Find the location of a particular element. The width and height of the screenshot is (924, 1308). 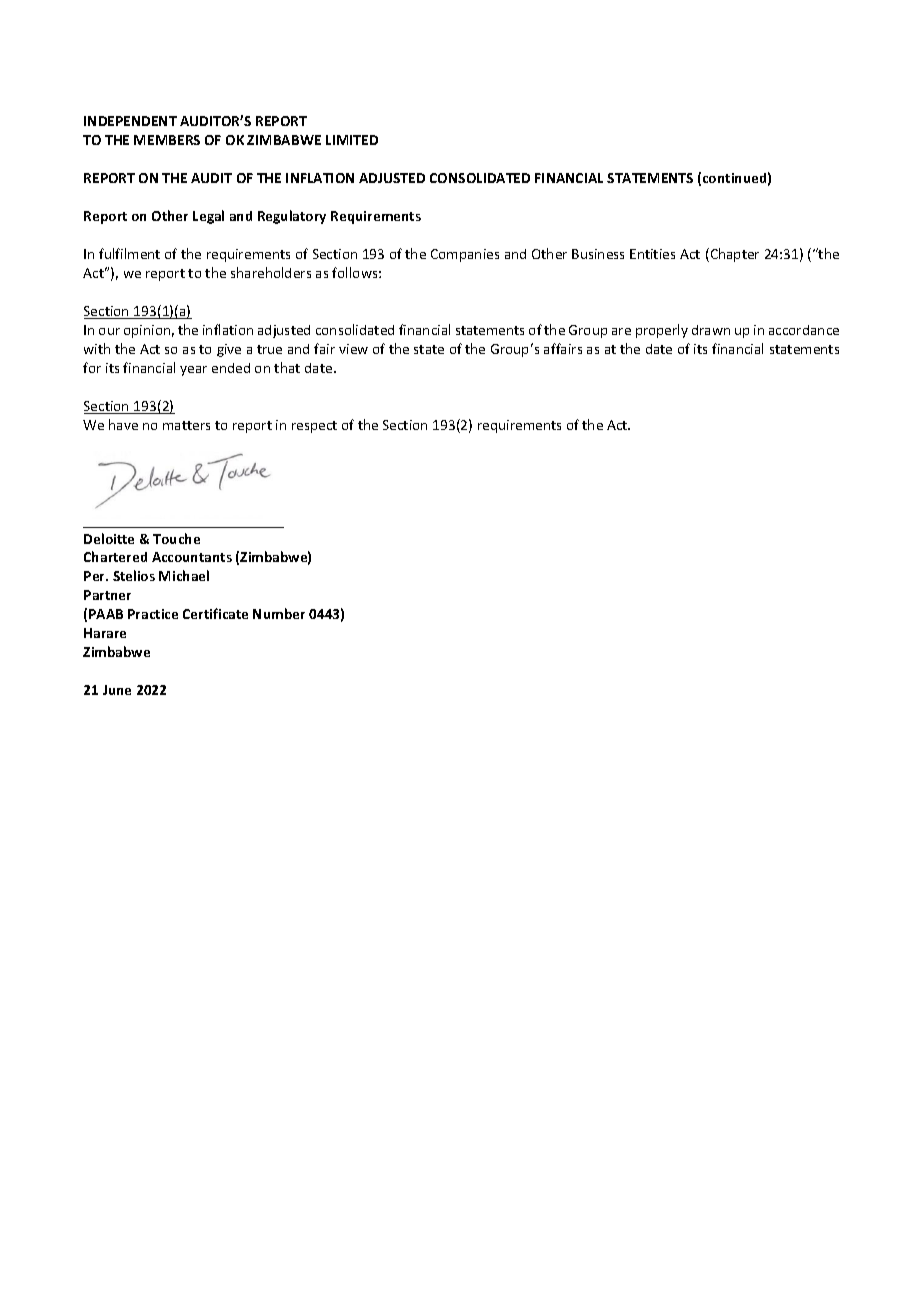

Companies is located at coordinates (465, 255).
